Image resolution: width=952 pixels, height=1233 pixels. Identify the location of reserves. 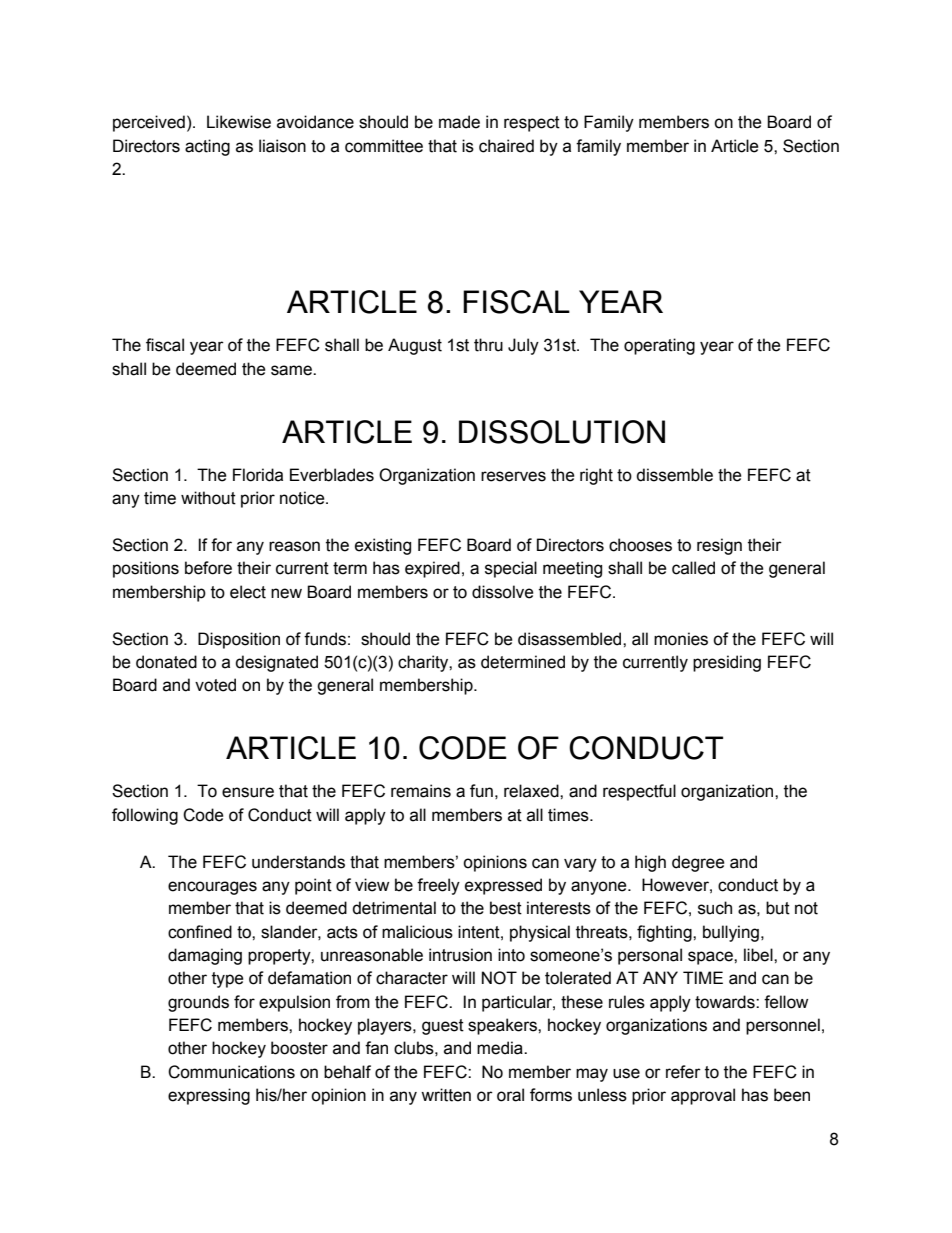
(513, 476).
